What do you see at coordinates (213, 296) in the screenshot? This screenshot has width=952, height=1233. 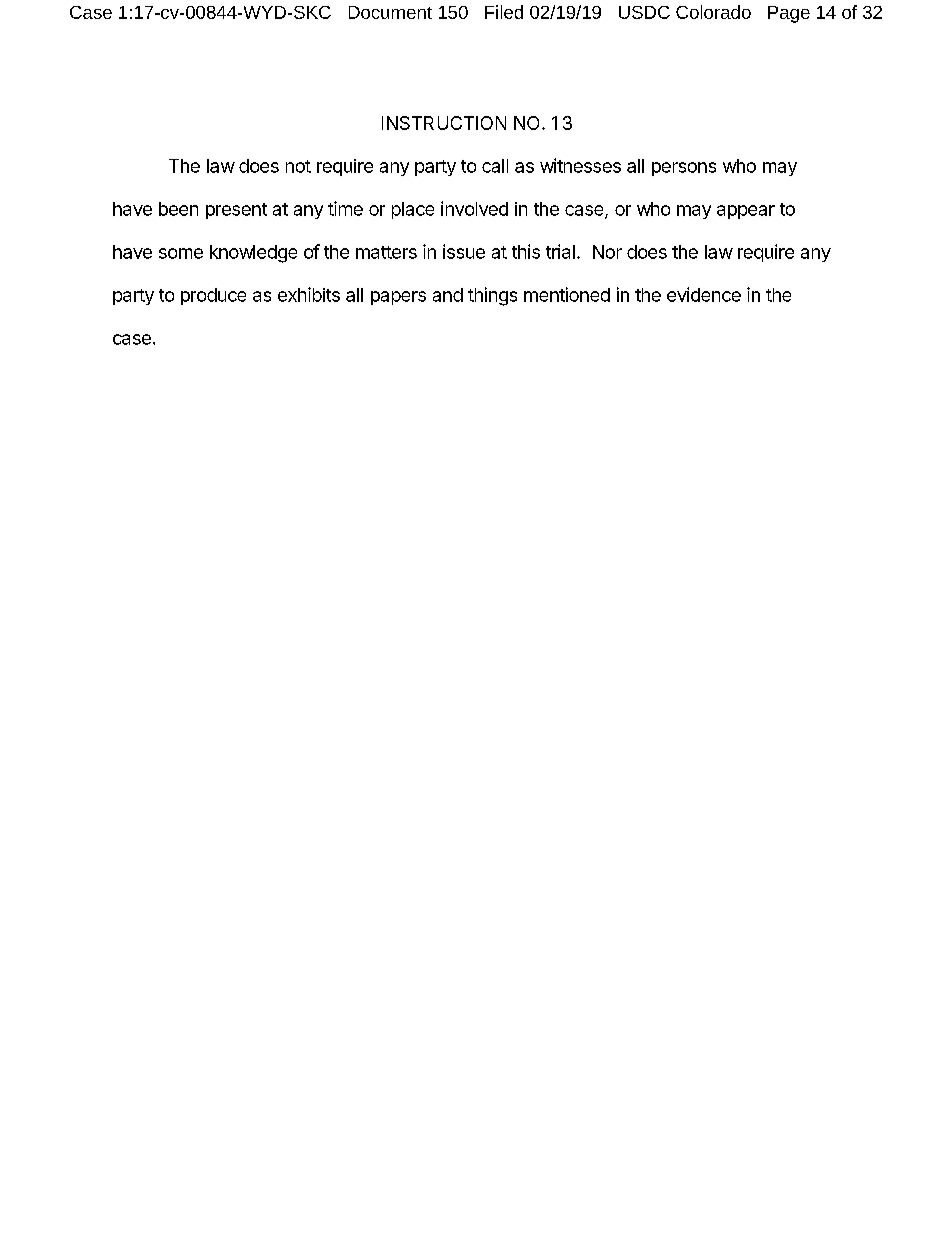 I see `produce` at bounding box center [213, 296].
